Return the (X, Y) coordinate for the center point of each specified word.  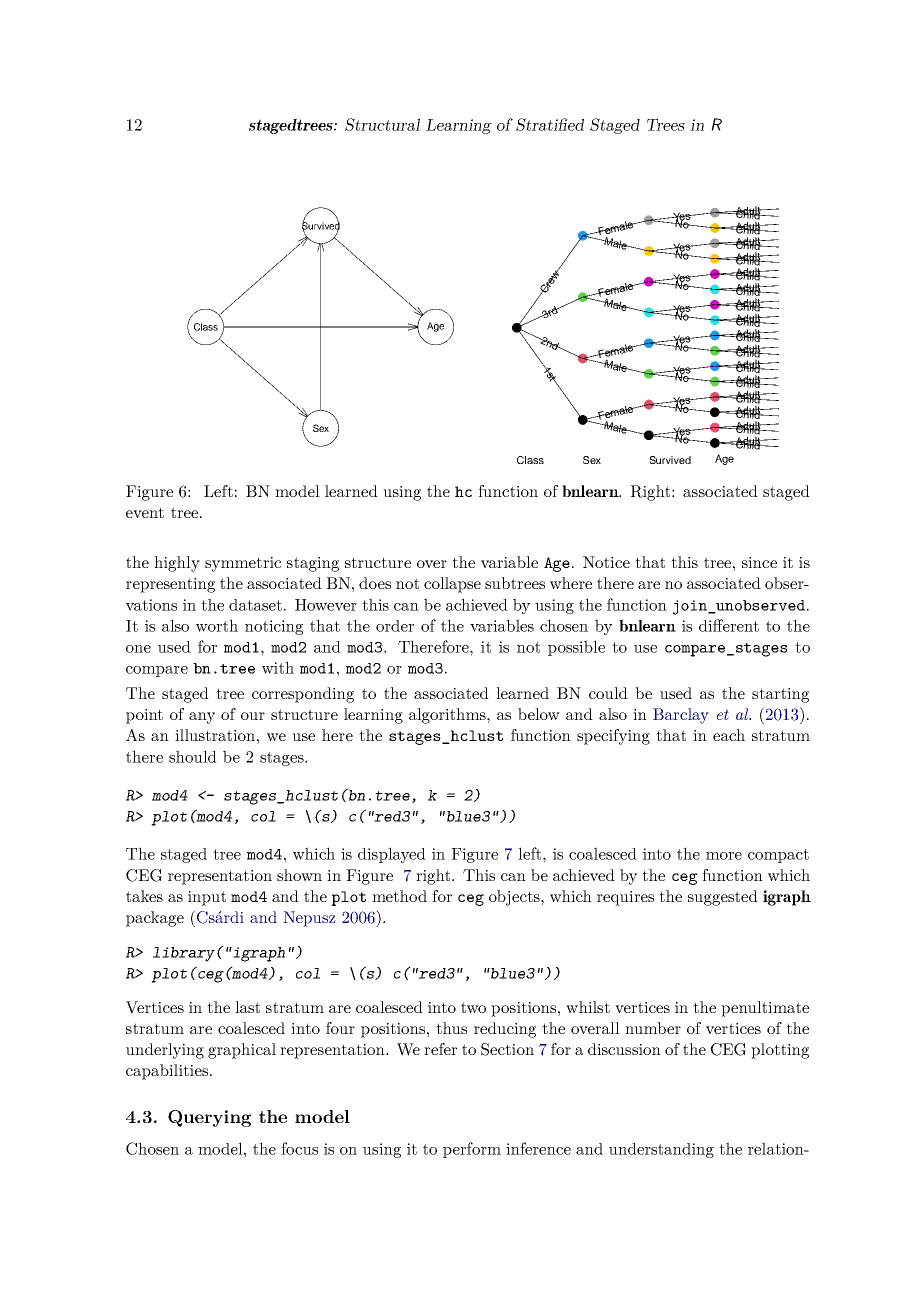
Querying (209, 1118)
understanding (661, 1150)
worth (217, 625)
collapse (452, 585)
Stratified (550, 124)
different (729, 625)
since (759, 562)
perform (472, 1150)
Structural (382, 124)
